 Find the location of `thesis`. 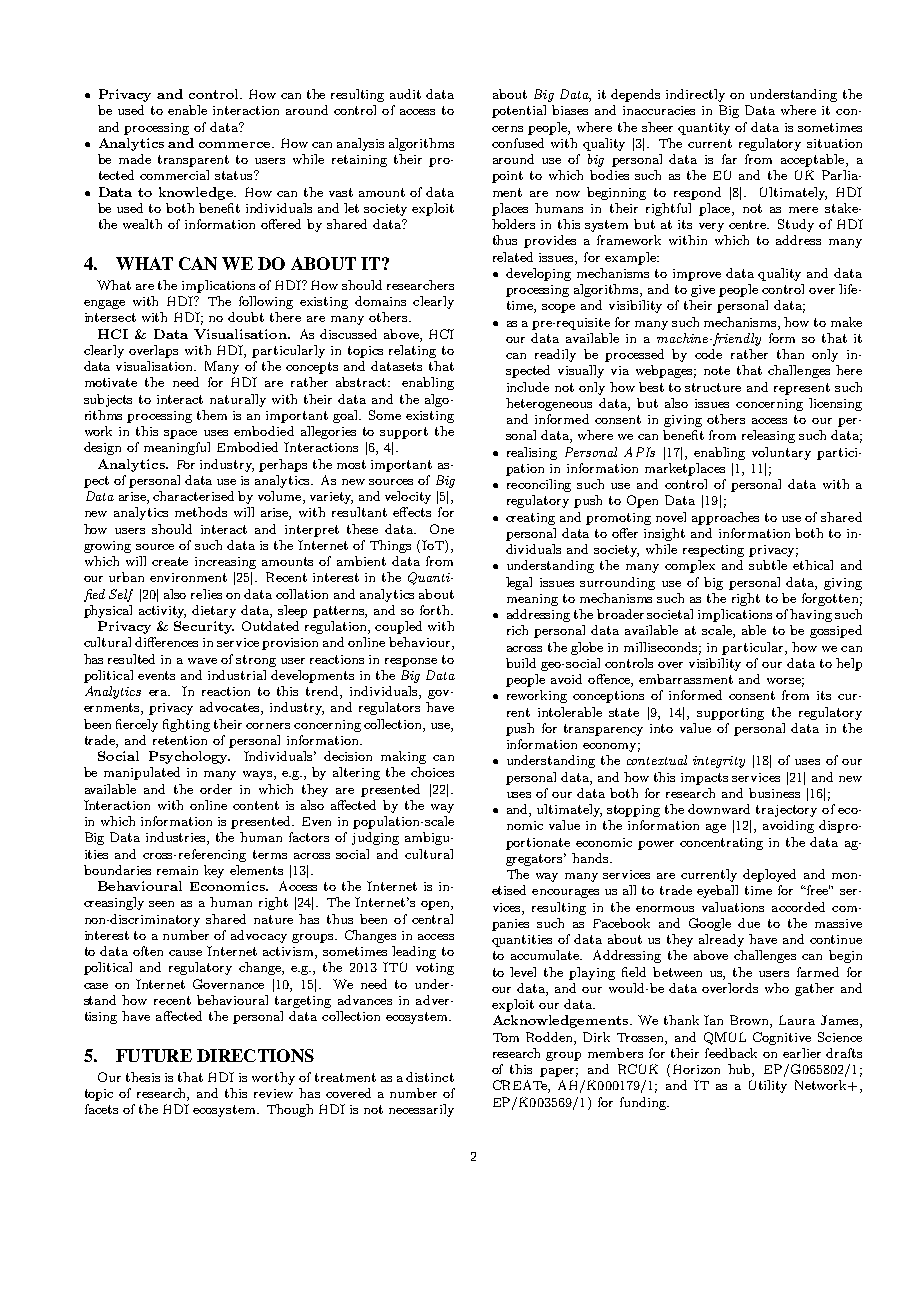

thesis is located at coordinates (143, 1077).
